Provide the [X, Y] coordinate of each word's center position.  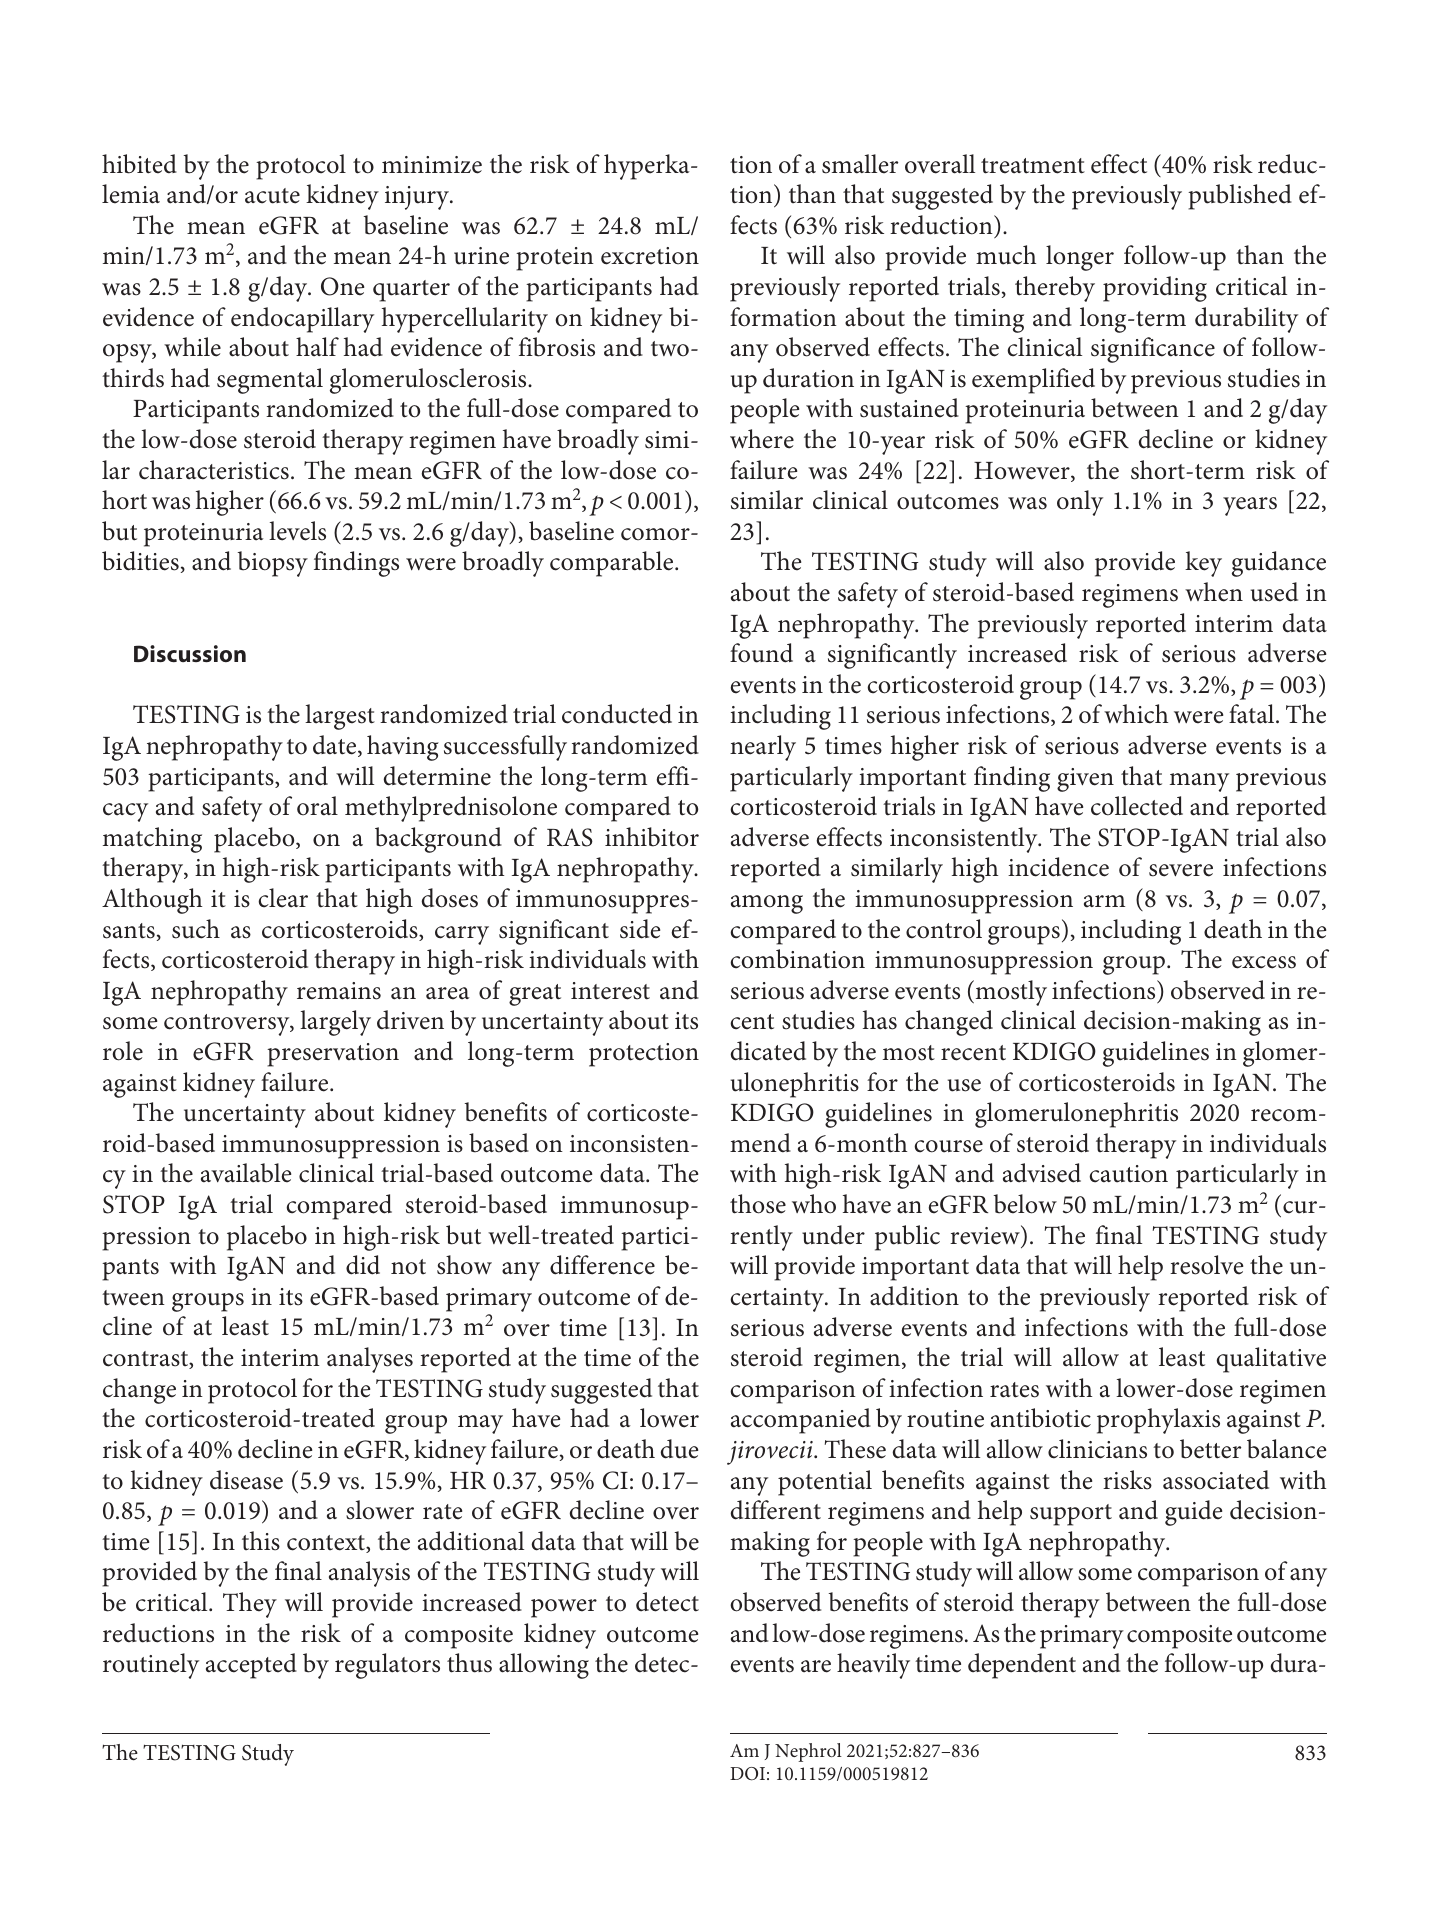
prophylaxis [1158, 1421]
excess [1264, 962]
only [1080, 503]
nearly [763, 748]
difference [602, 1265]
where [762, 439]
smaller [860, 164]
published [1240, 197]
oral [317, 806]
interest [610, 991]
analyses [370, 1360]
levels [297, 531]
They [250, 1605]
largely [335, 1023]
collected [1137, 806]
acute [272, 196]
